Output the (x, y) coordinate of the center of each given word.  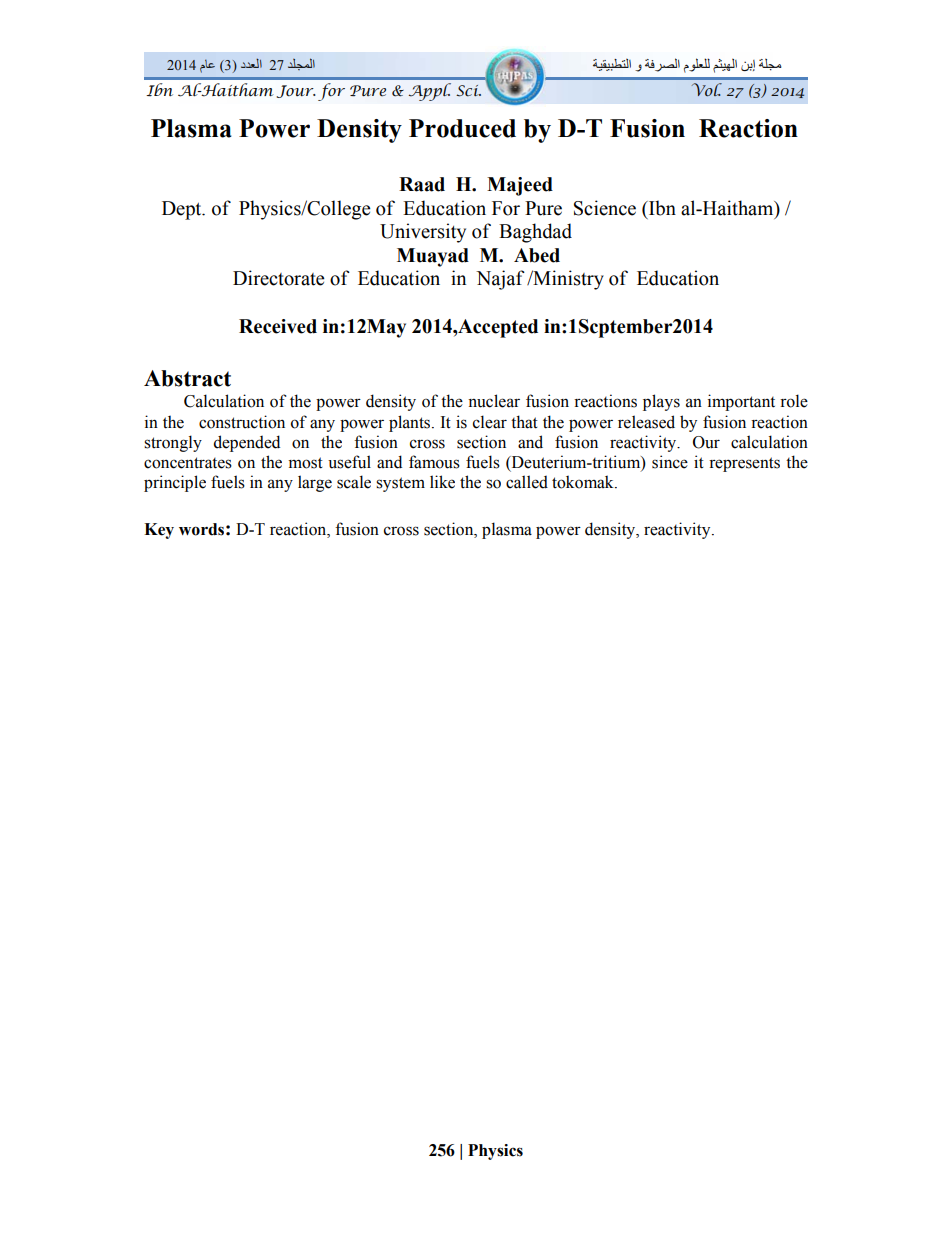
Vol (707, 89)
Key (159, 531)
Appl (429, 92)
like (442, 482)
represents (744, 464)
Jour (296, 91)
